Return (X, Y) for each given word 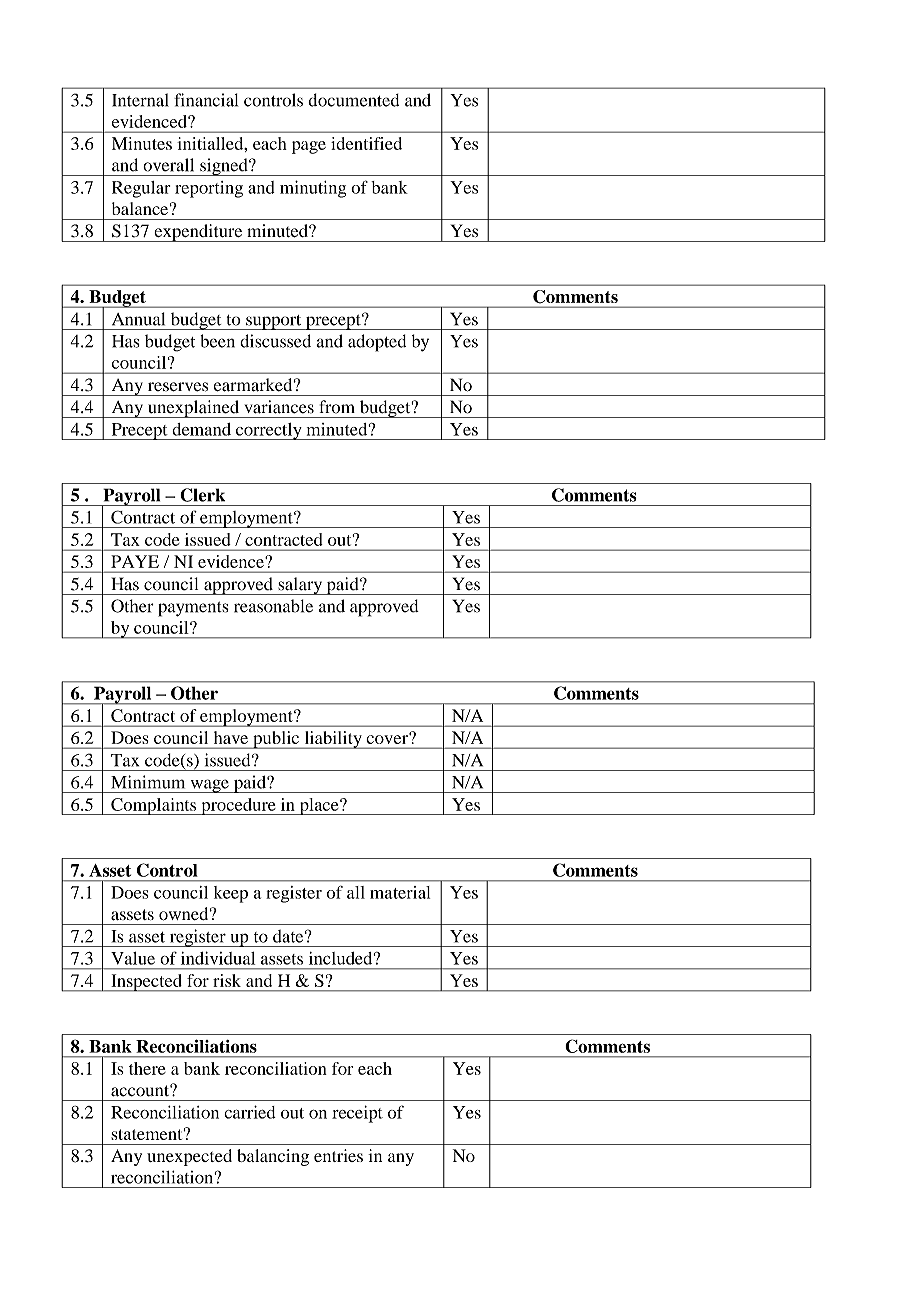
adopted (377, 343)
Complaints (154, 806)
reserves (178, 387)
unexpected (189, 1157)
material (400, 892)
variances (279, 407)
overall (168, 165)
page (309, 147)
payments (193, 609)
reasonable (273, 606)
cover (388, 738)
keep (231, 894)
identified (366, 143)
